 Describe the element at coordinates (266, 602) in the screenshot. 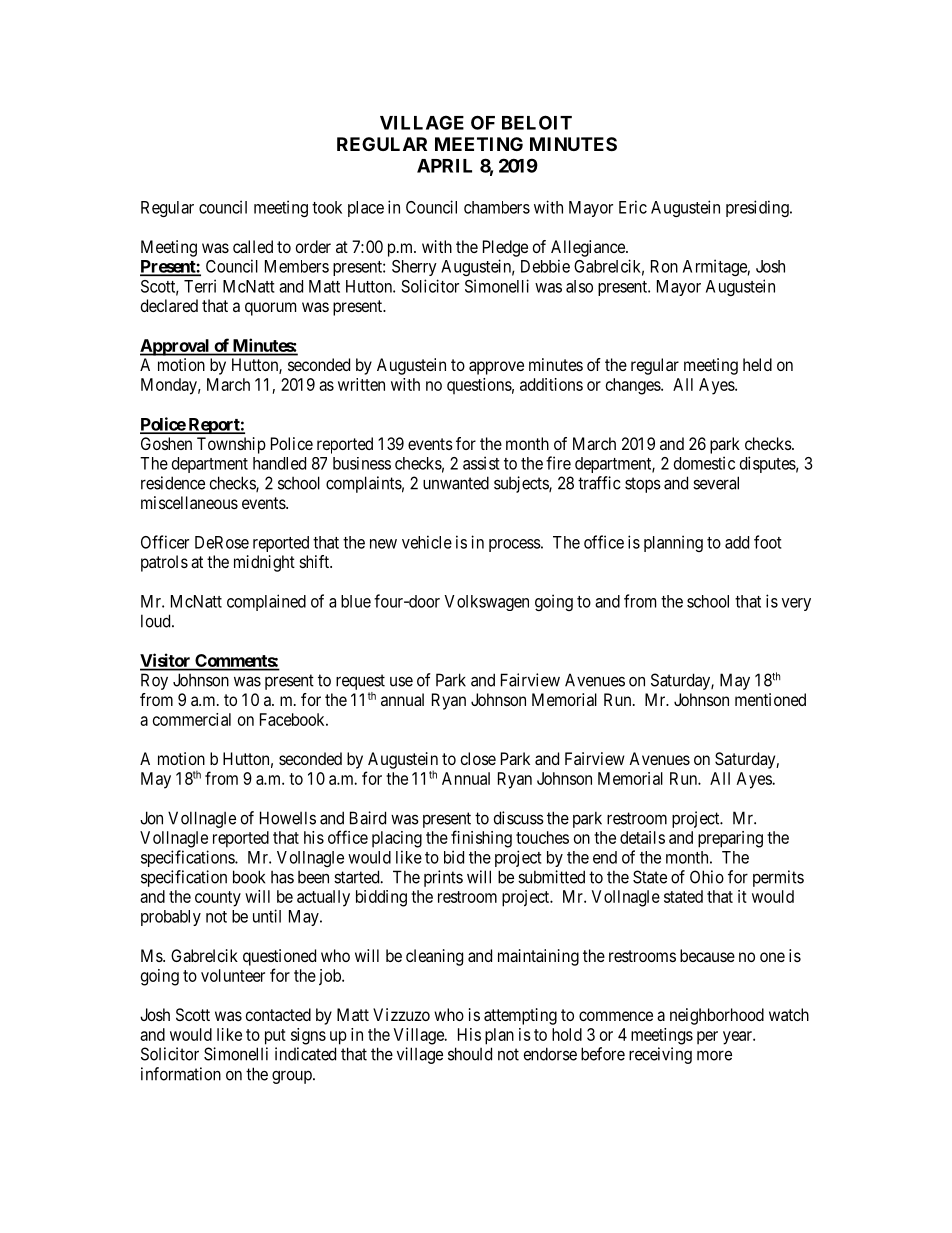

I see `complained` at that location.
